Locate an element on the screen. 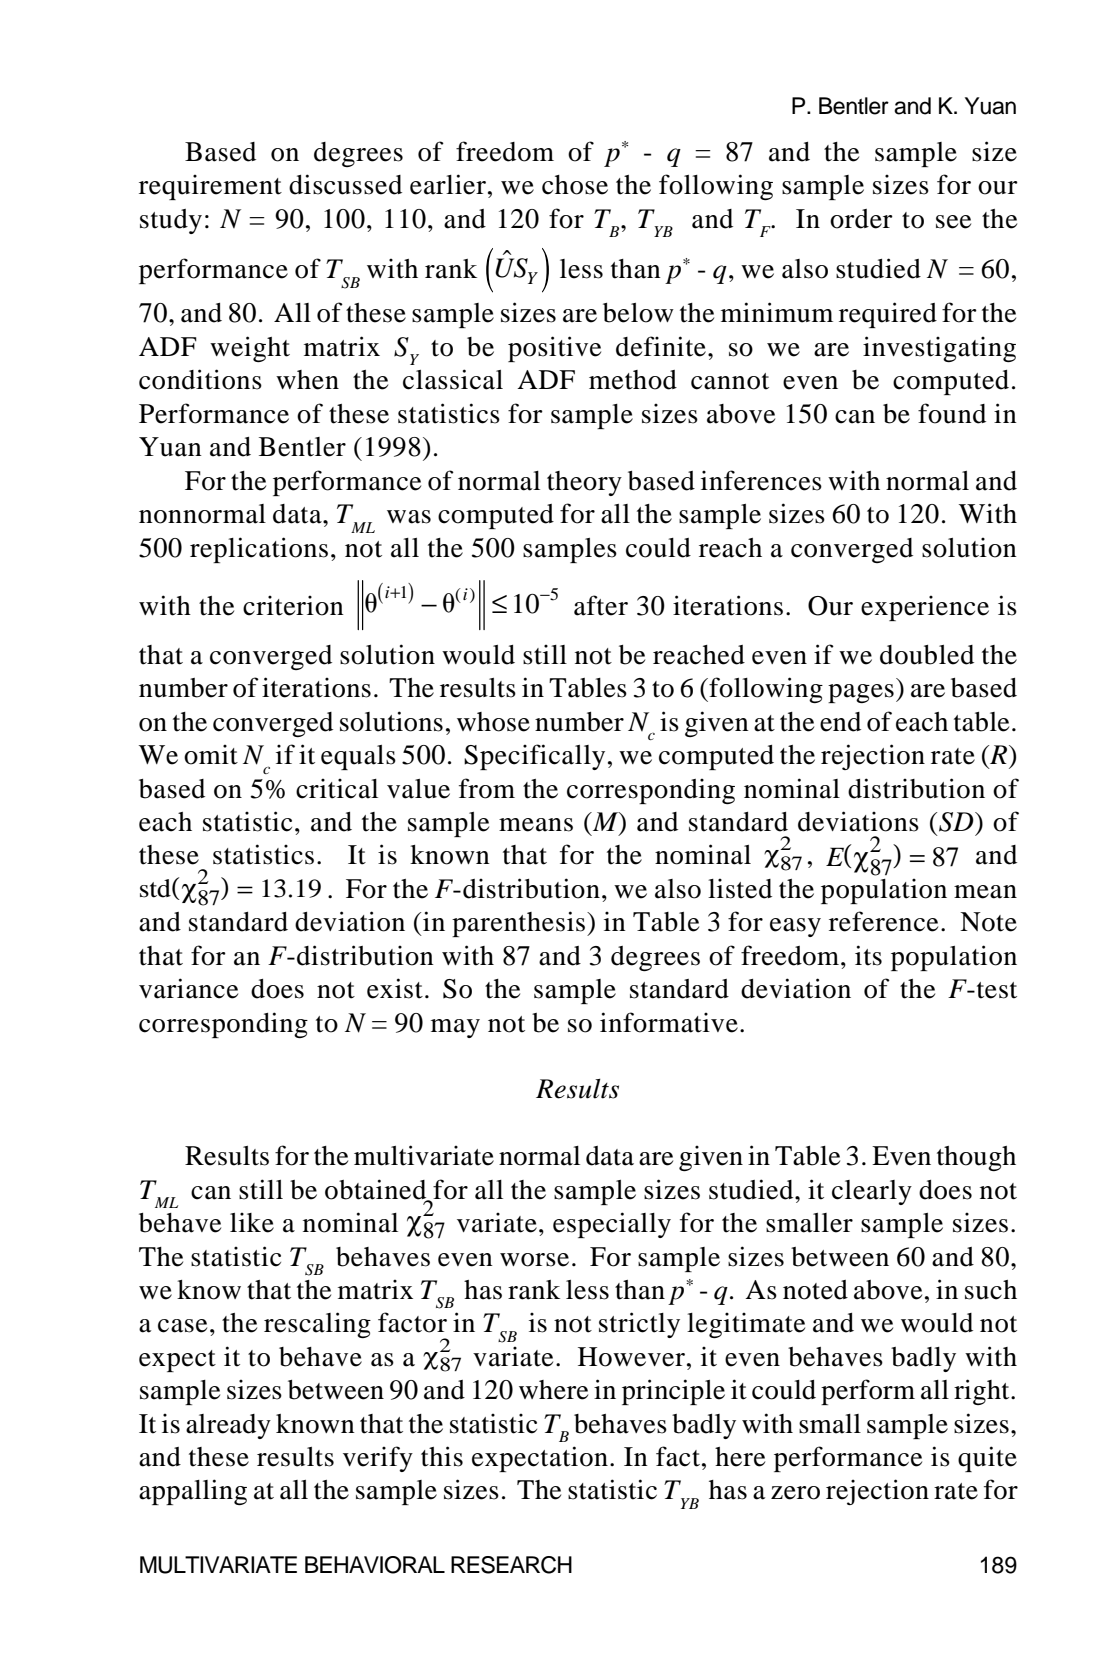 This screenshot has height=1666, width=1110. after is located at coordinates (601, 605).
